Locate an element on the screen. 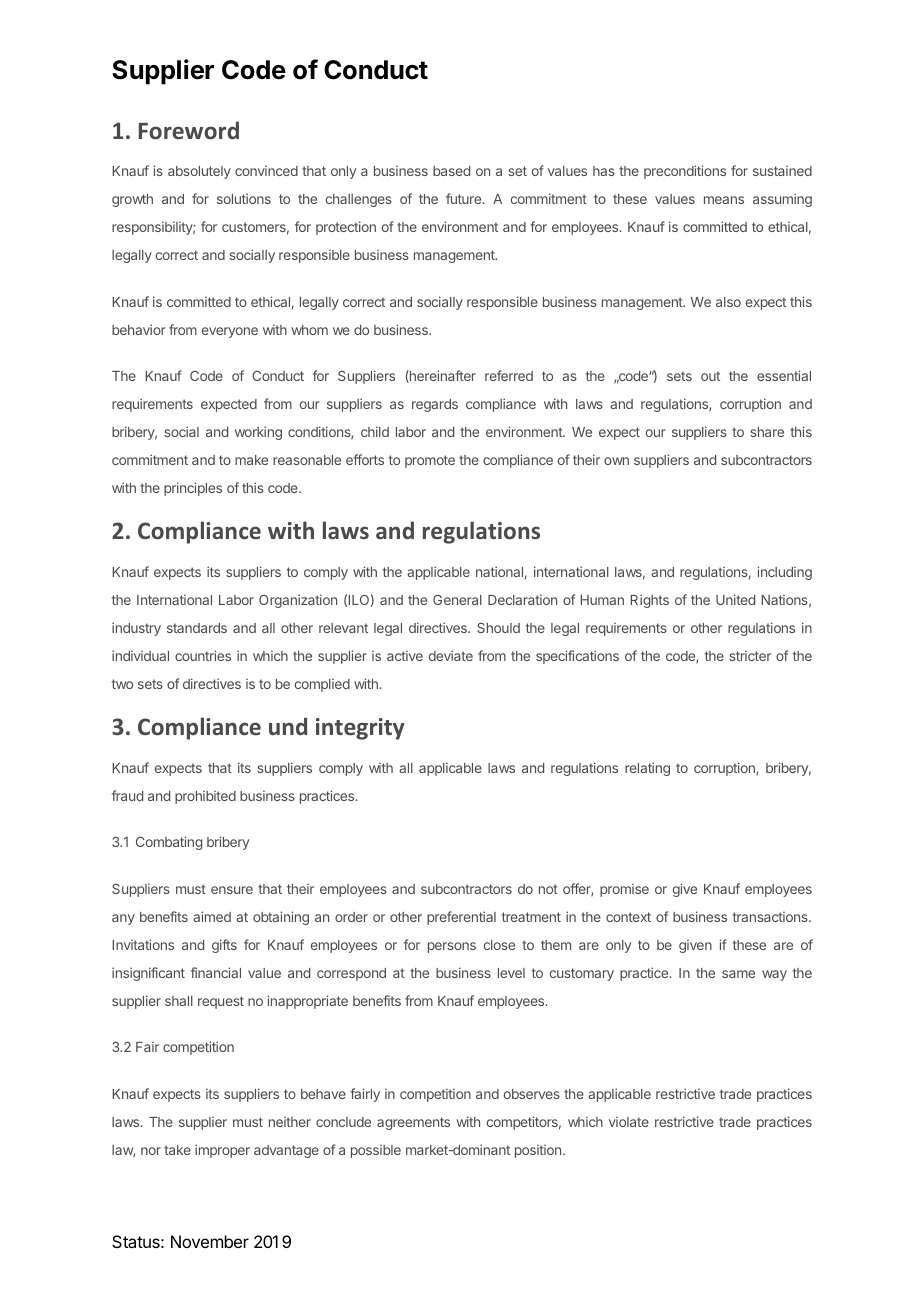 Image resolution: width=924 pixels, height=1308 pixels. November is located at coordinates (210, 1241).
